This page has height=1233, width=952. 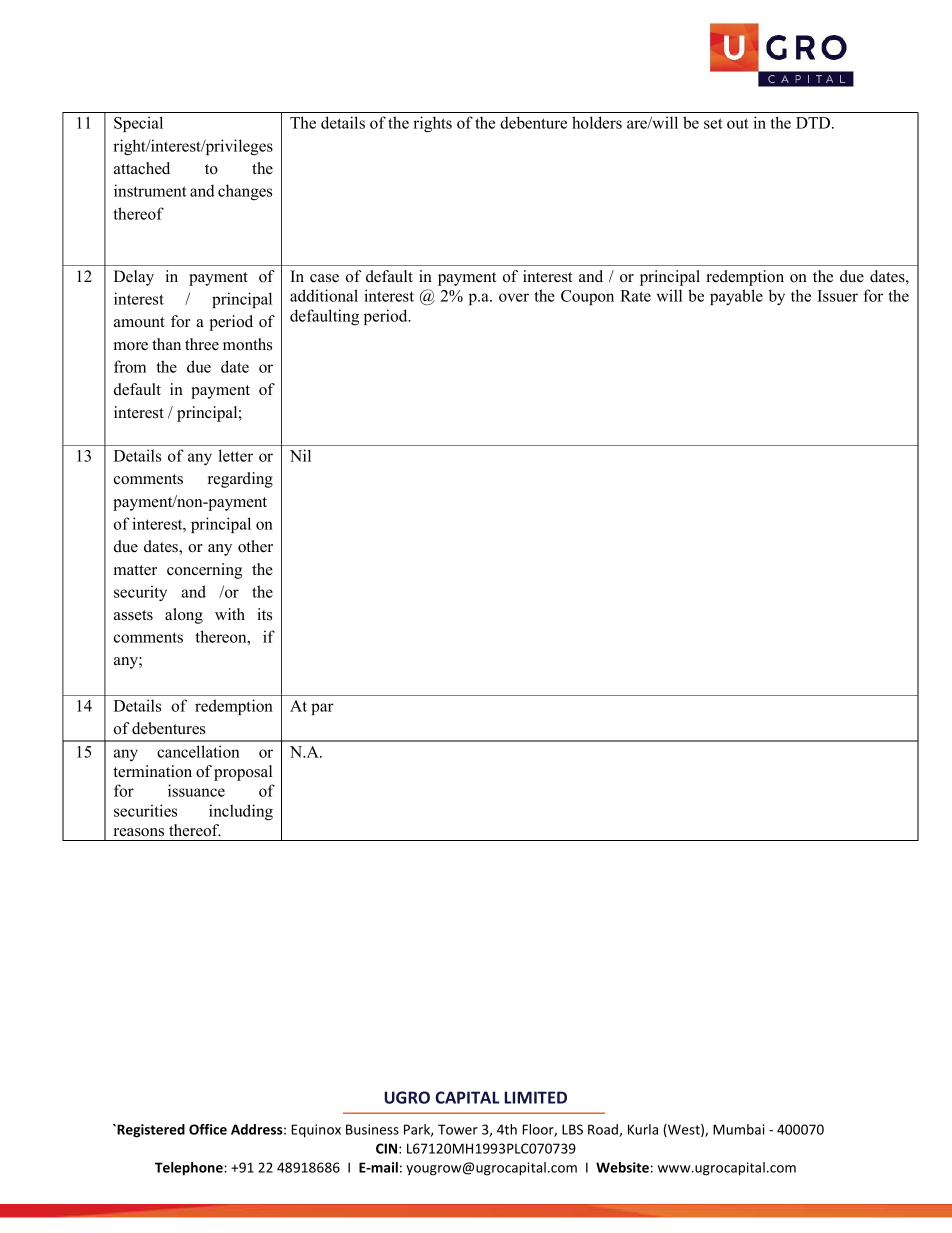 What do you see at coordinates (300, 455) in the page?
I see `Nil` at bounding box center [300, 455].
